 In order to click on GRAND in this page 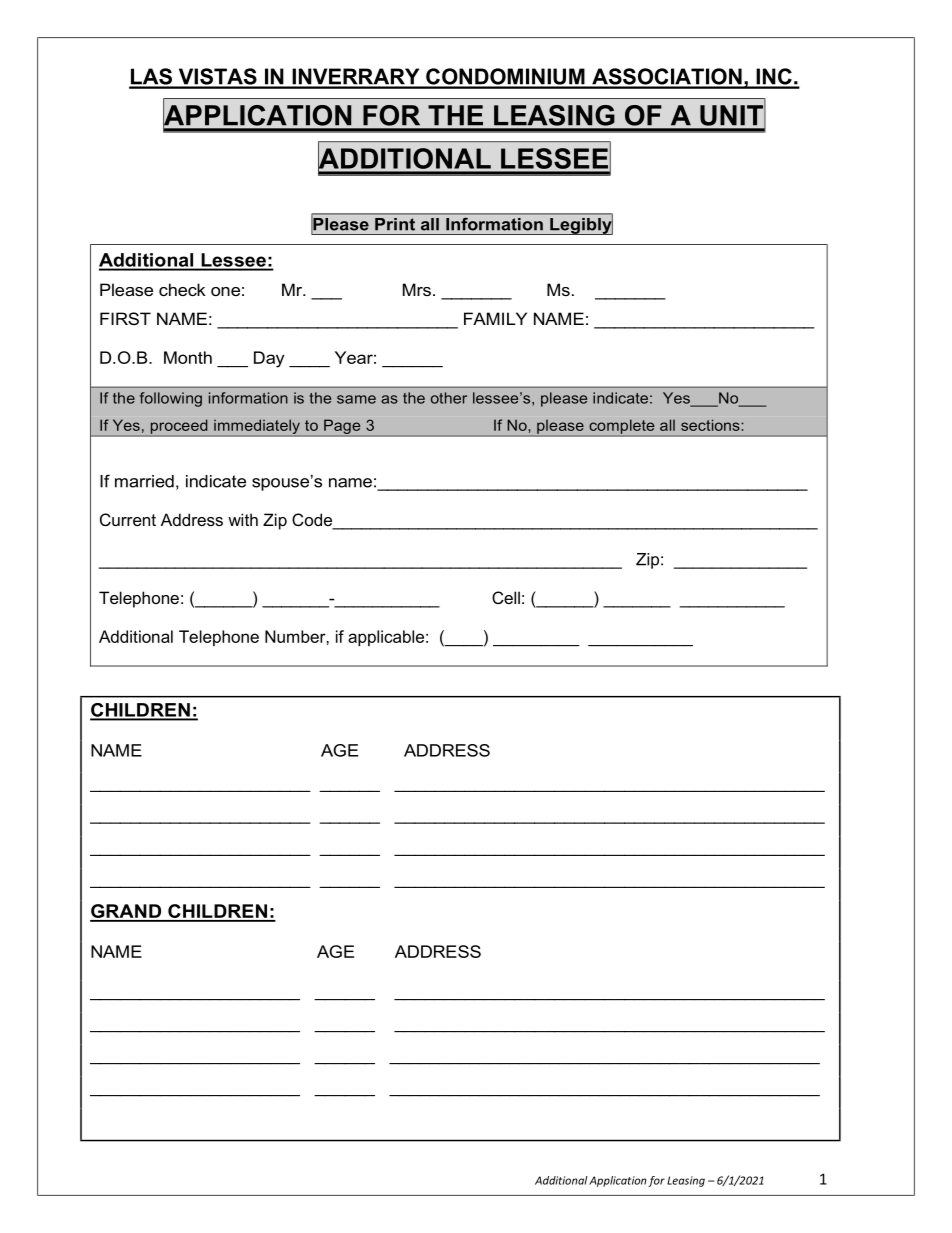, I will do `click(126, 912)`.
